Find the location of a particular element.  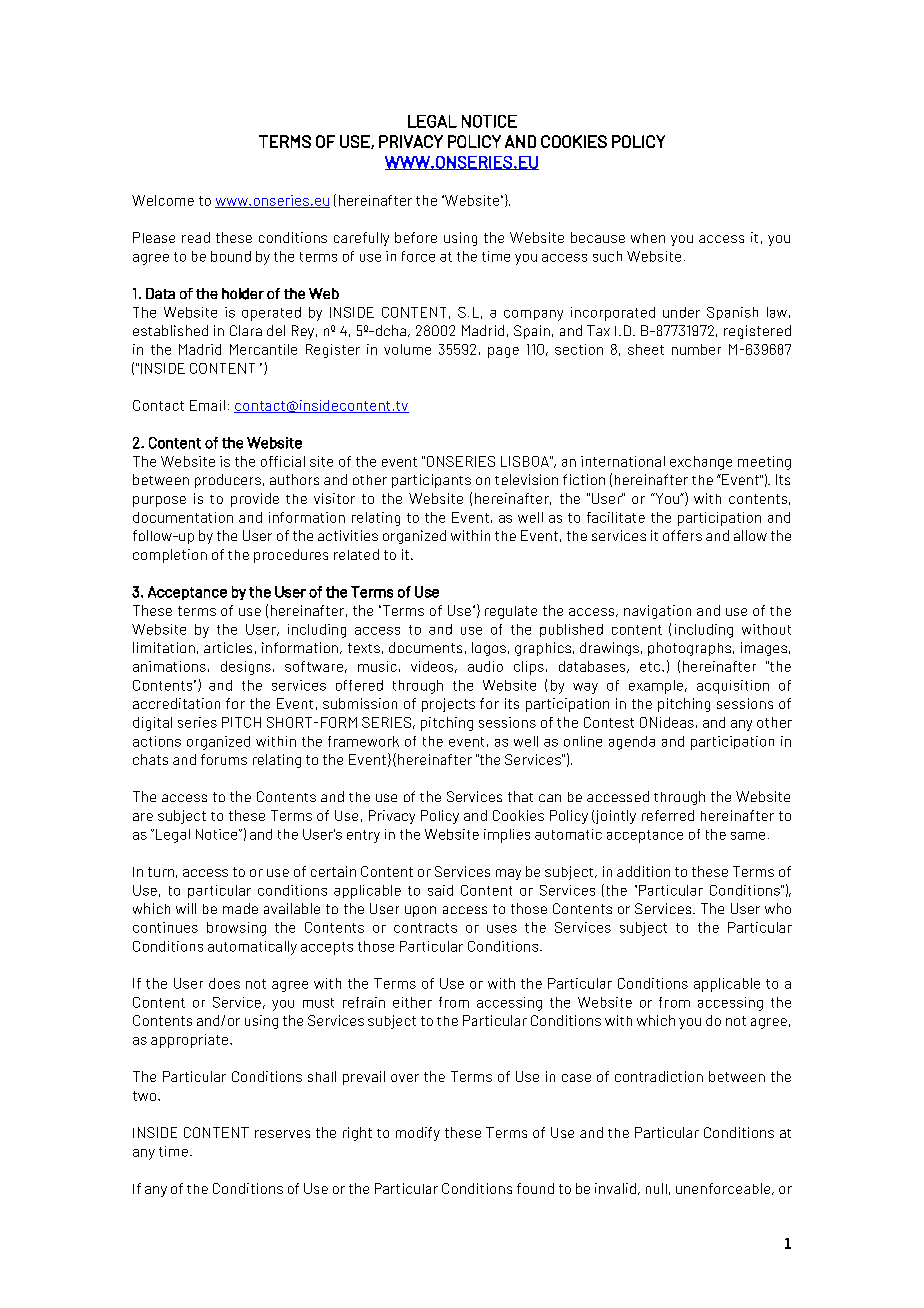

projects is located at coordinates (448, 705).
